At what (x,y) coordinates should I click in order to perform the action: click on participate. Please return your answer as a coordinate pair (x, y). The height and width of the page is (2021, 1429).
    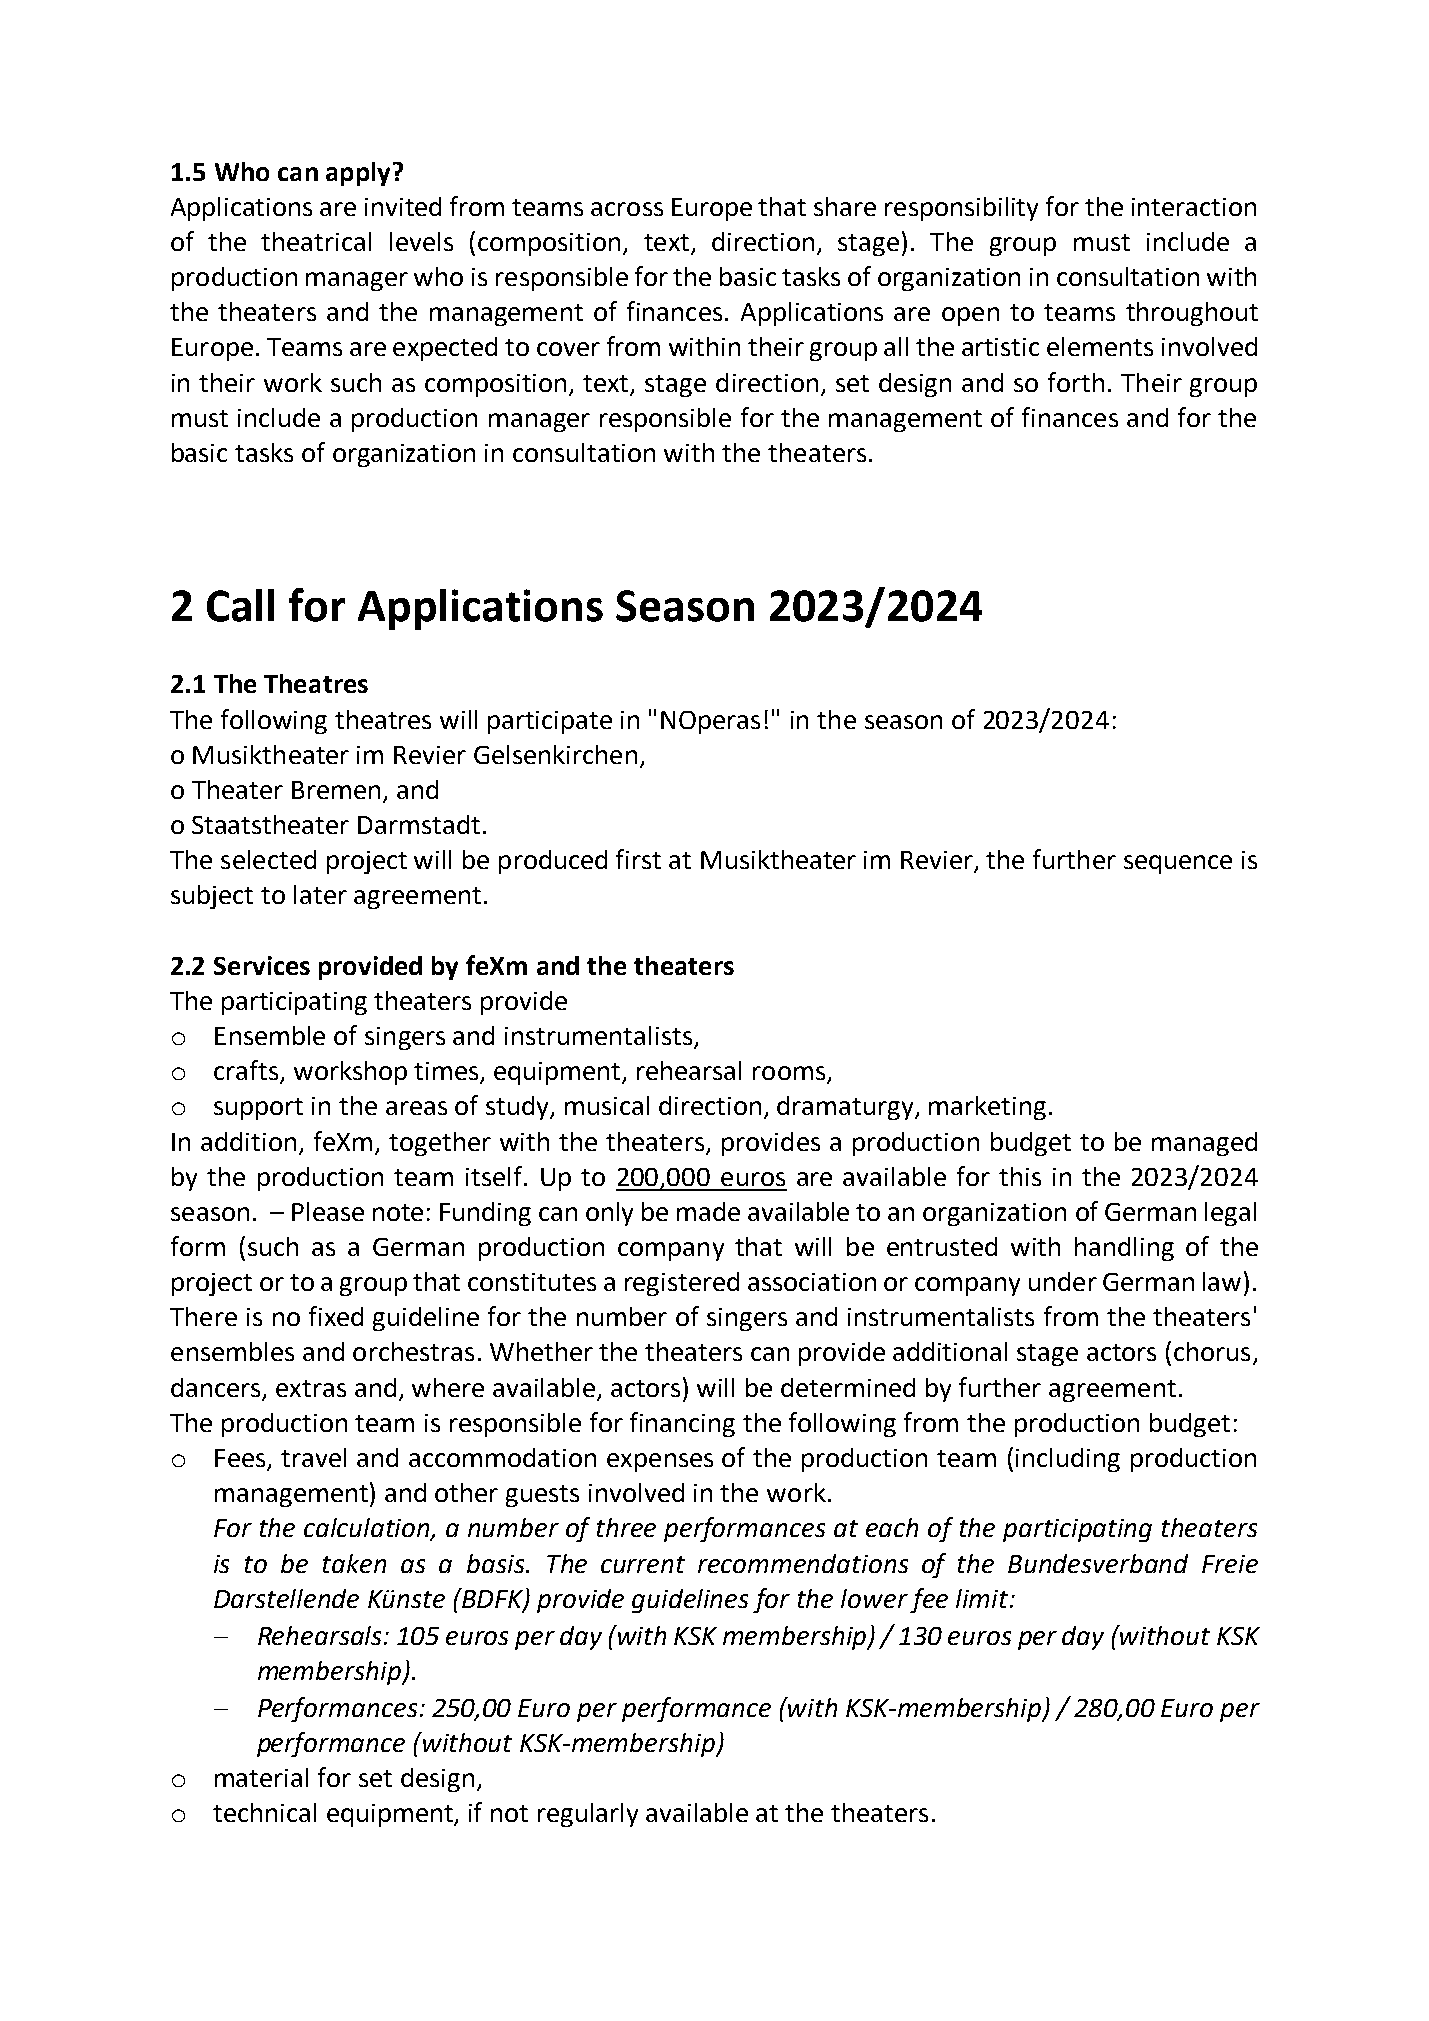
    Looking at the image, I should click on (550, 722).
